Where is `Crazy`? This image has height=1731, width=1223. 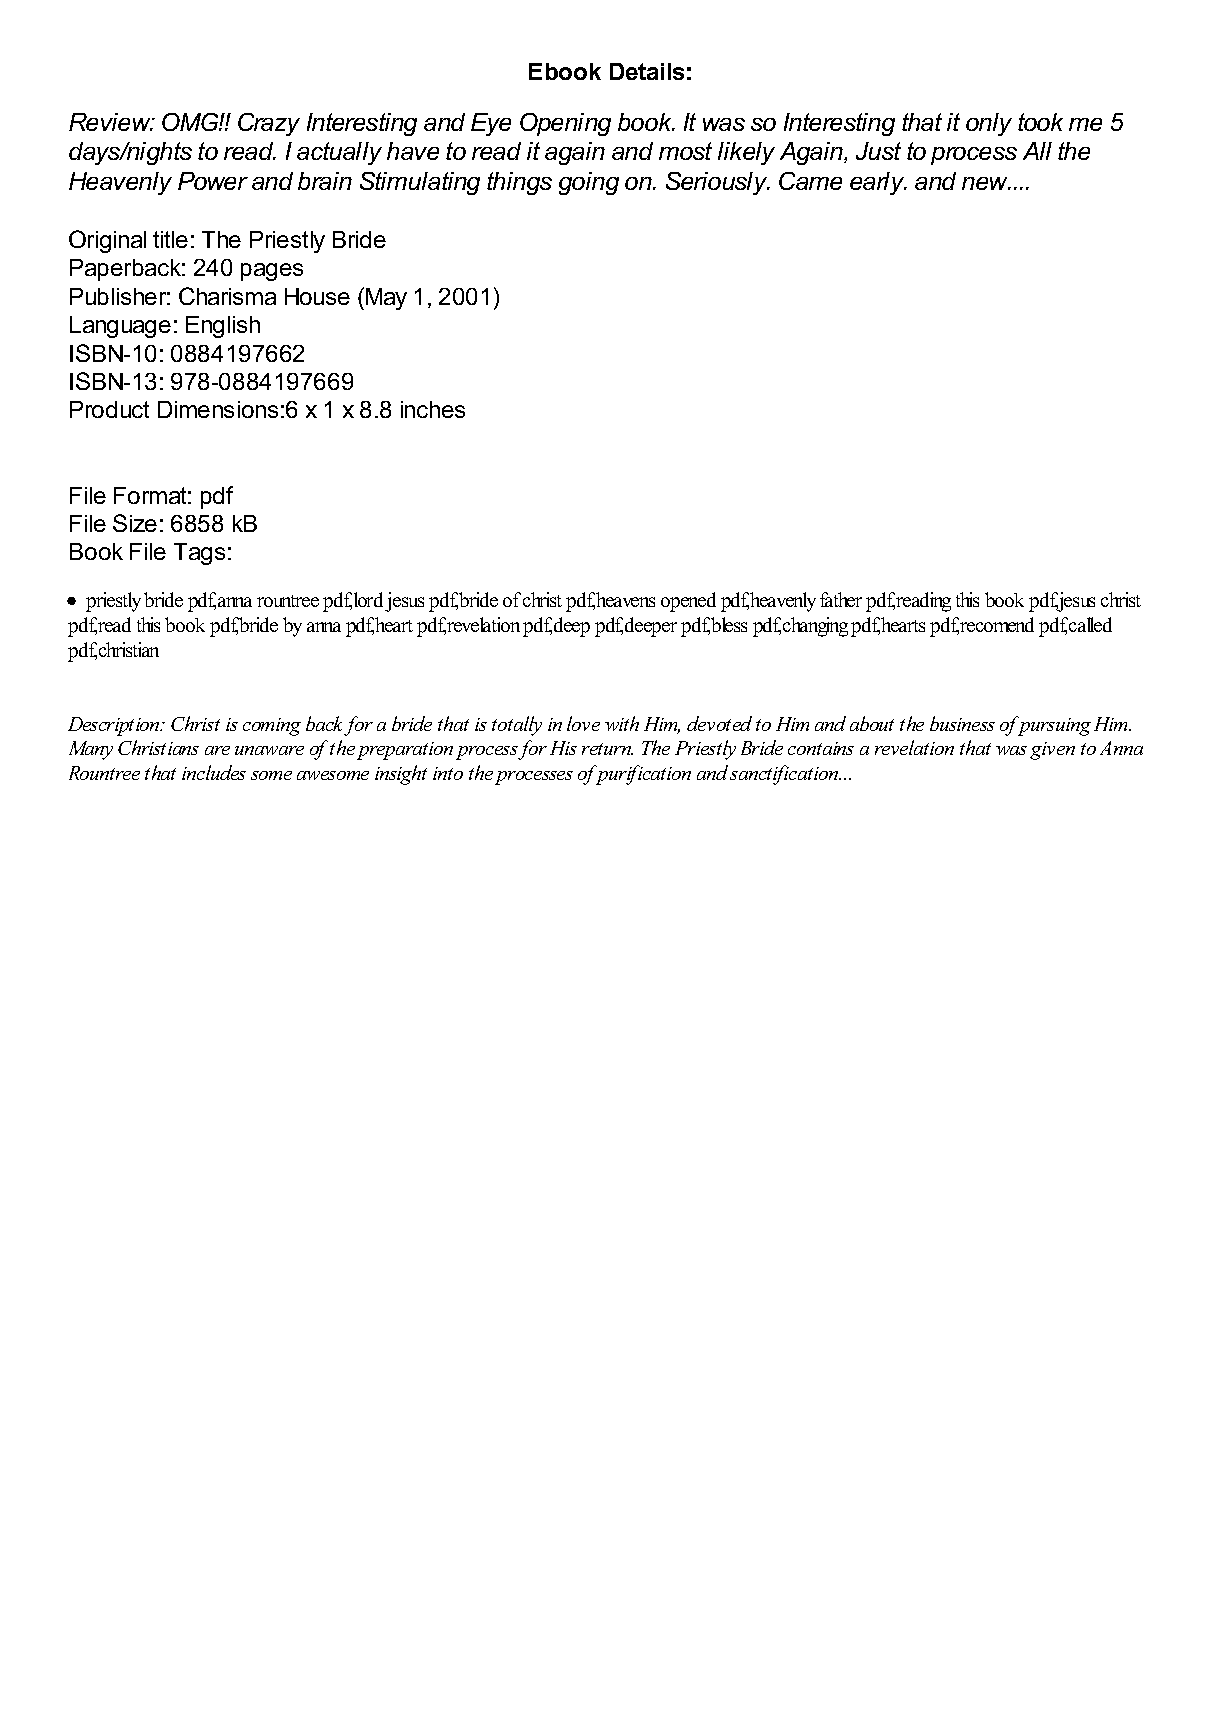 Crazy is located at coordinates (269, 124).
